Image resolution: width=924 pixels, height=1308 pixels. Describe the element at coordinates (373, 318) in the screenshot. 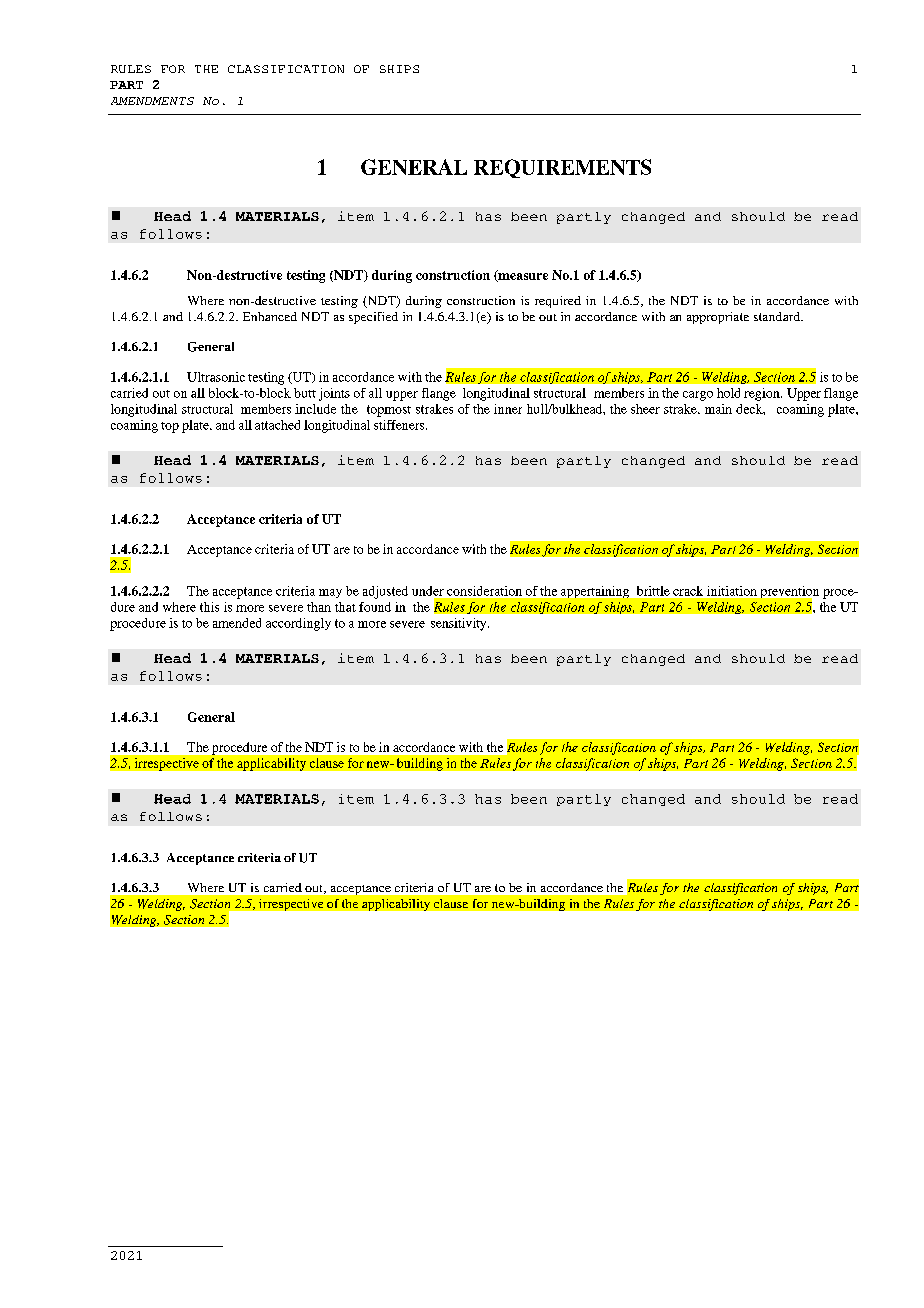

I see `specified` at that location.
